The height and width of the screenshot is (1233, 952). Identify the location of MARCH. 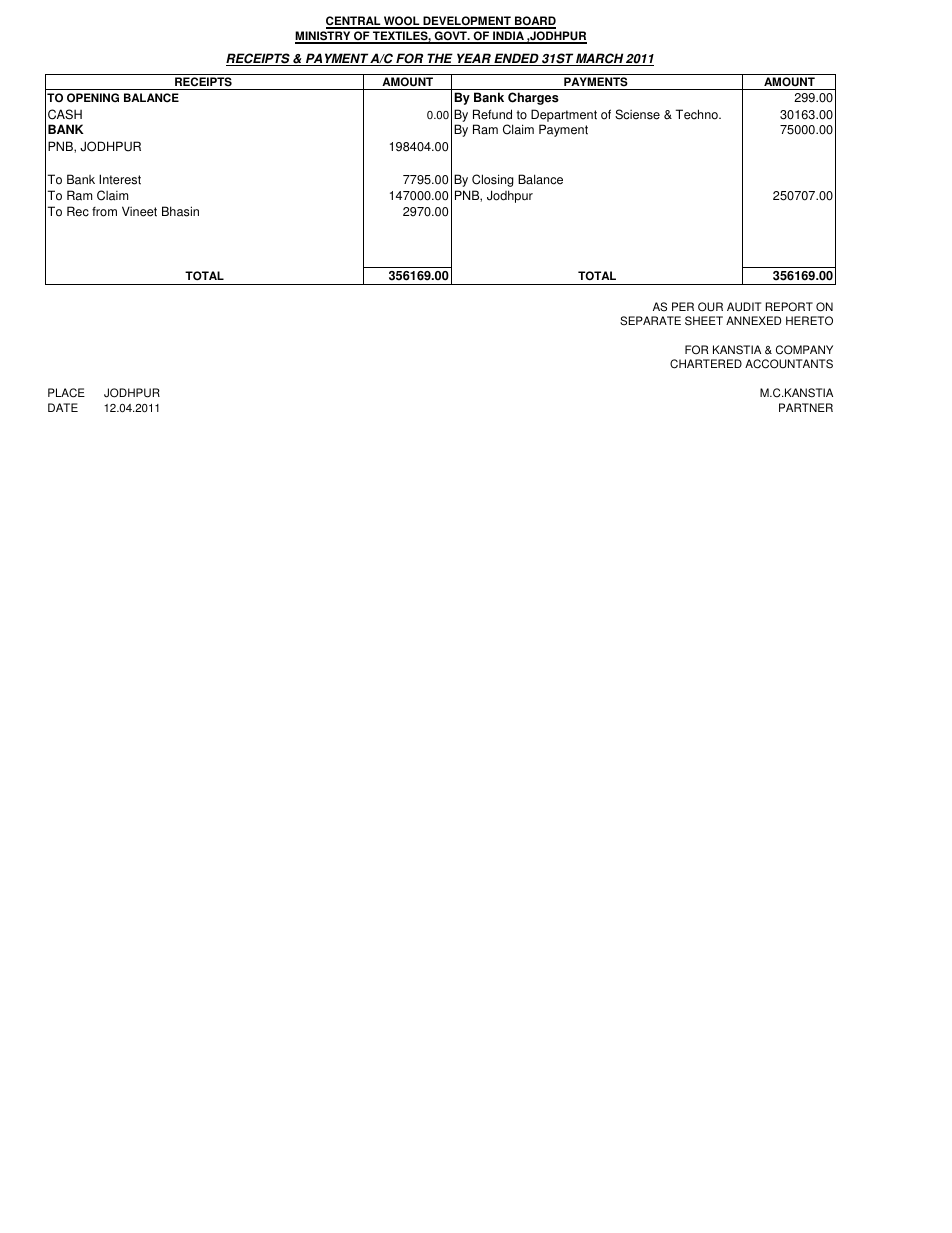
(599, 59).
